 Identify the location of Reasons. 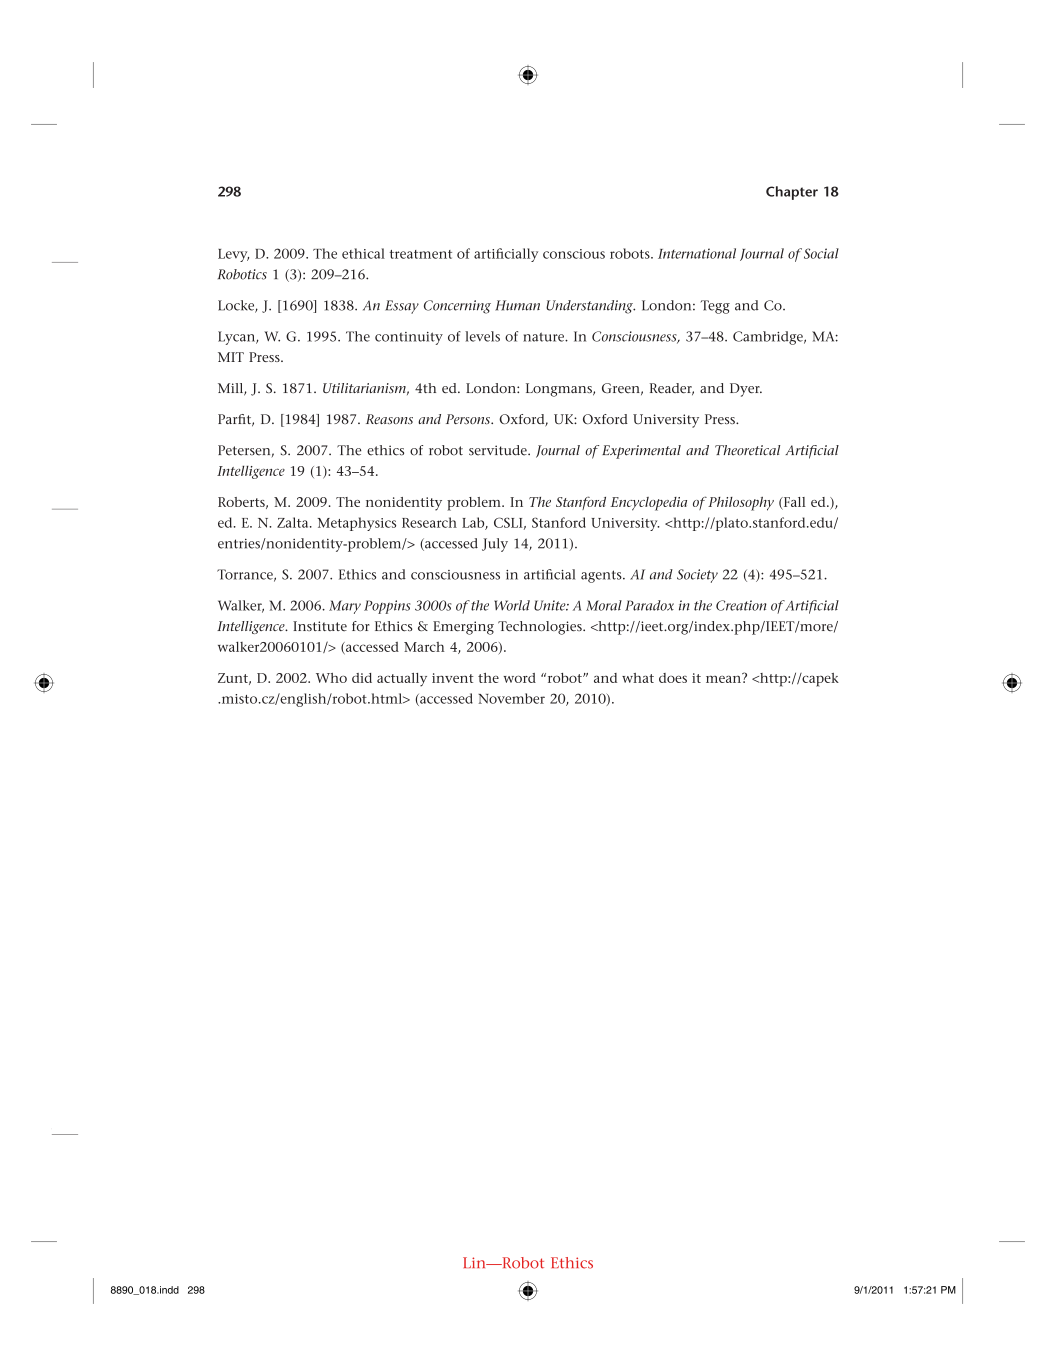
(389, 419).
